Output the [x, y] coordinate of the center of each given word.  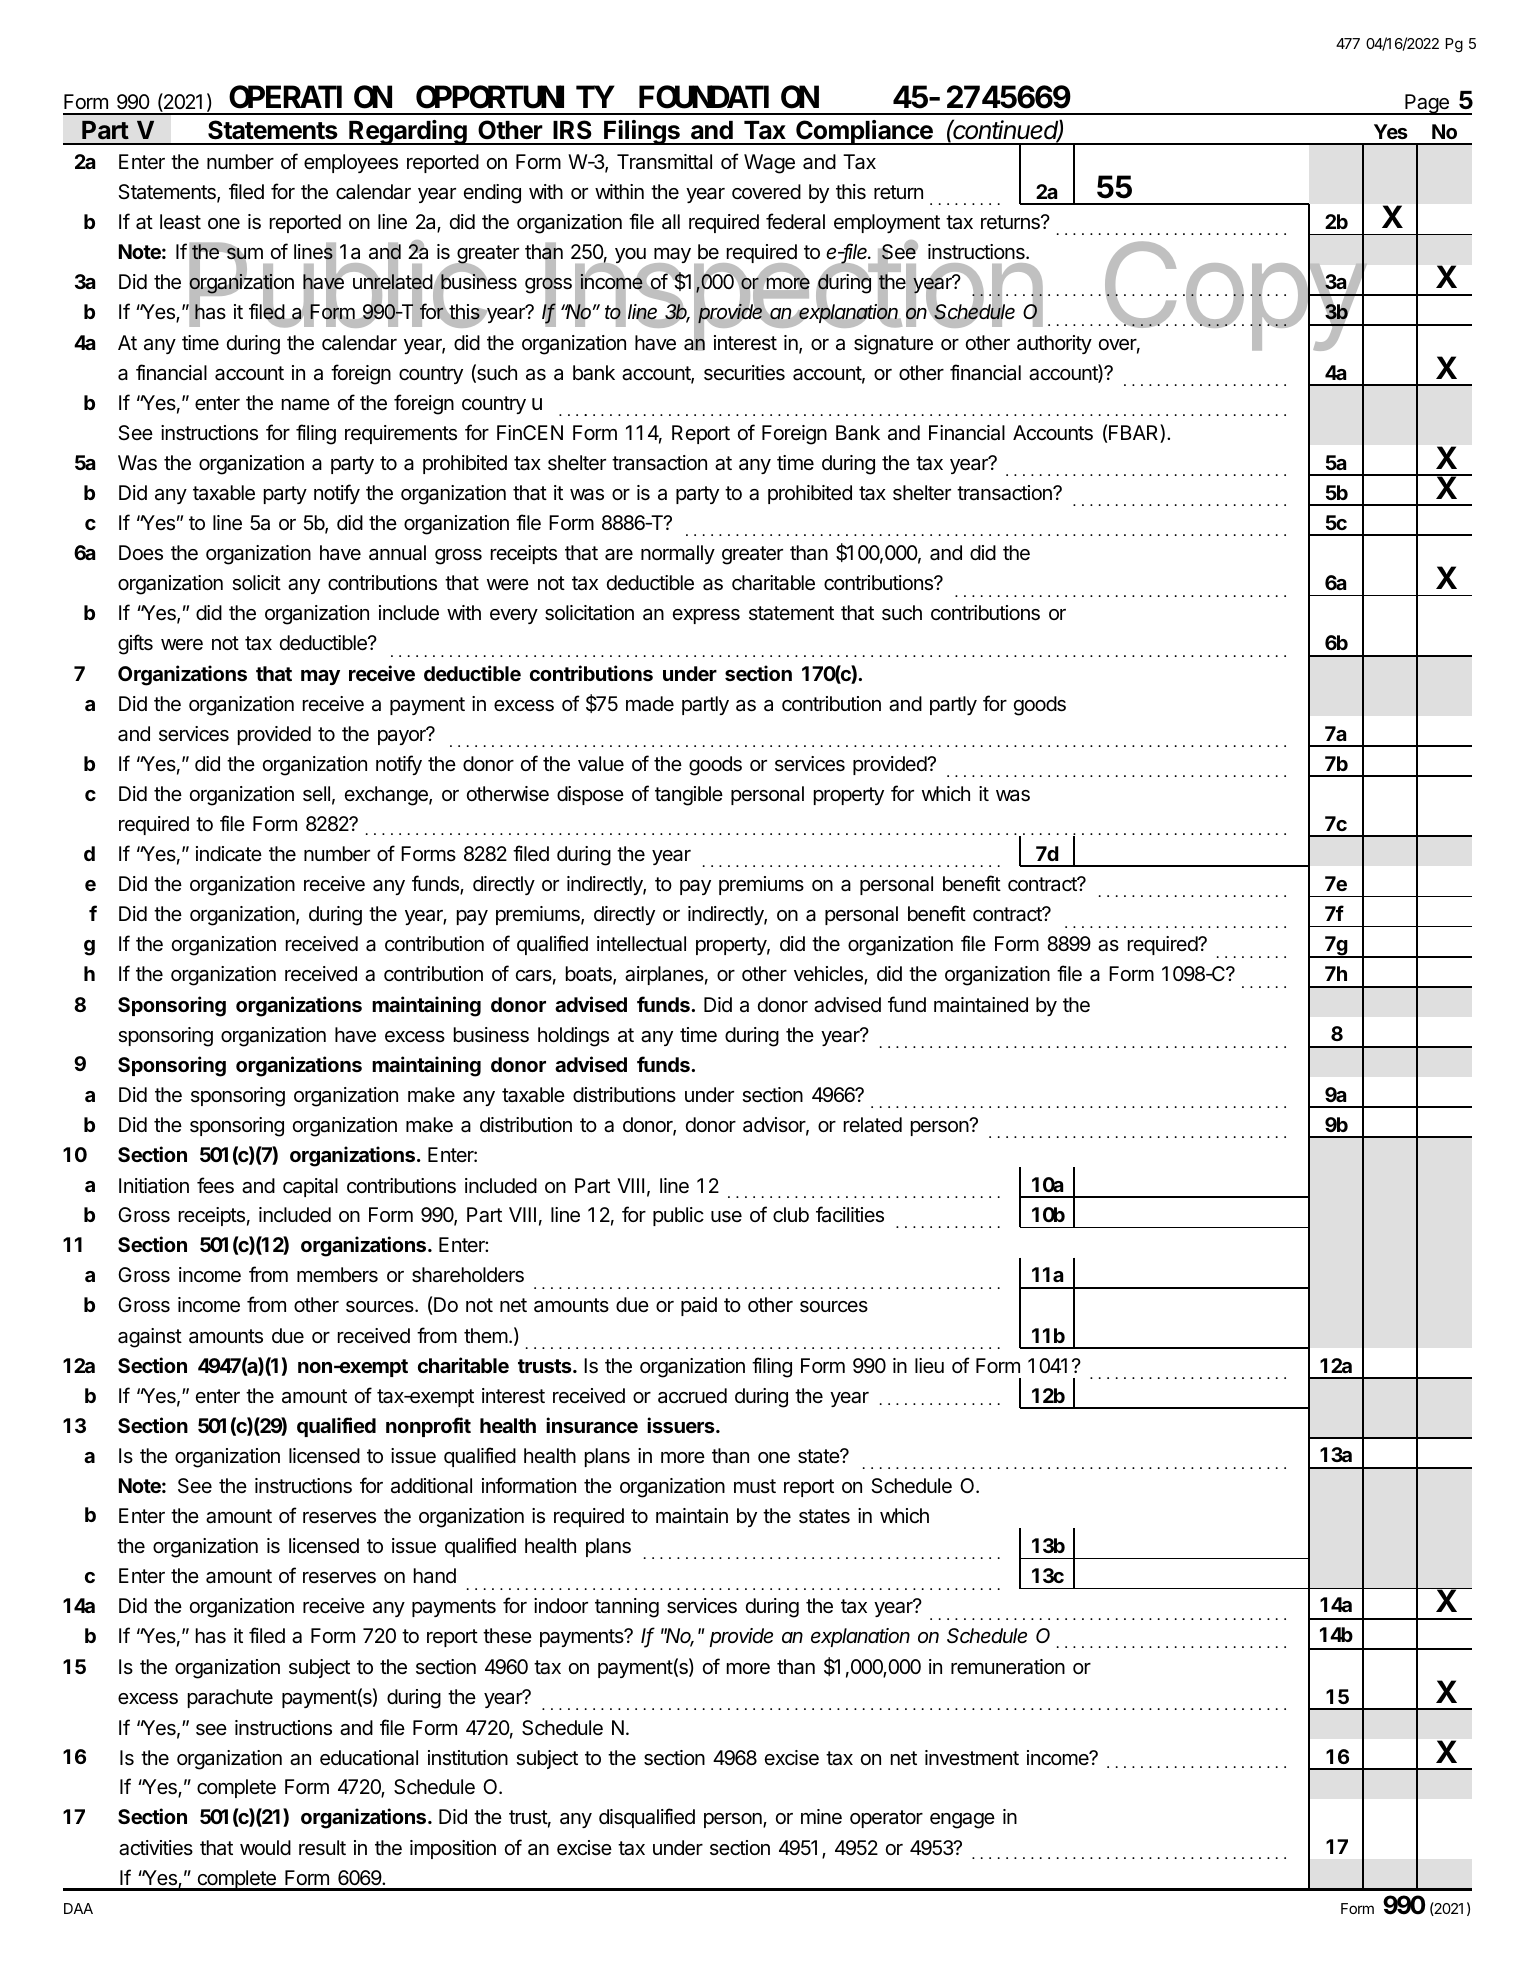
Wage [769, 164]
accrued [692, 1396]
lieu [929, 1365]
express [706, 616]
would [265, 1847]
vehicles [829, 975]
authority [1054, 344]
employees [351, 163]
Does [141, 553]
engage [962, 1821]
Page [1427, 104]
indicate [229, 854]
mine [821, 1816]
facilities [850, 1214]
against [150, 1338]
